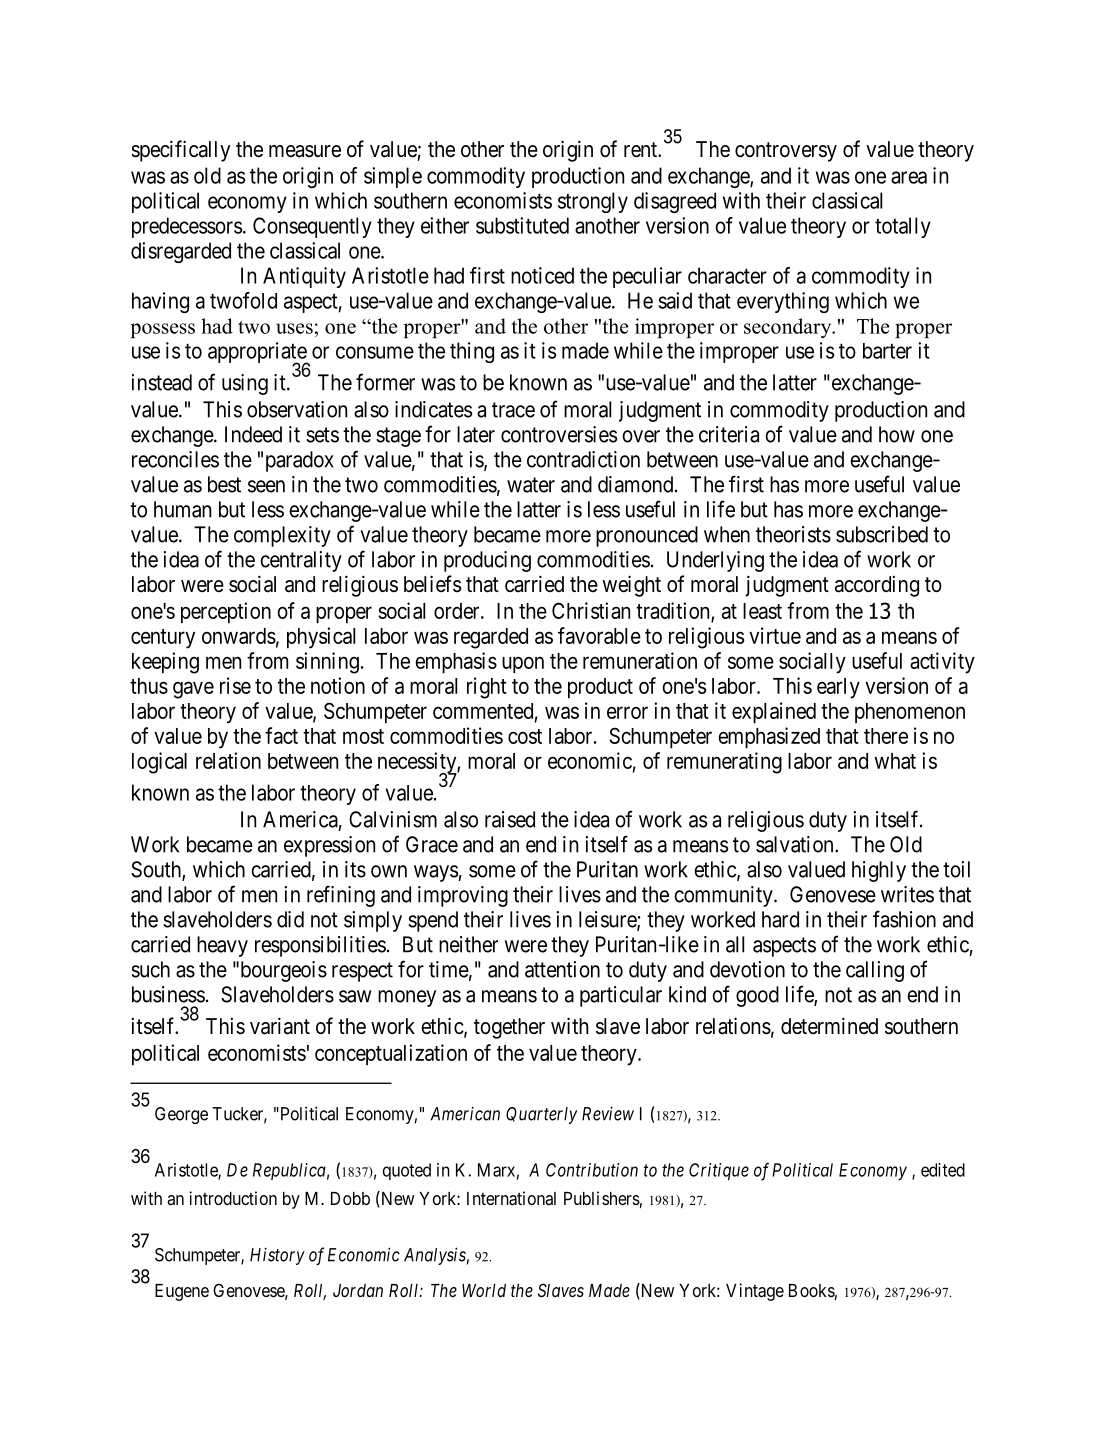 The width and height of the document is (1109, 1436). What do you see at coordinates (281, 735) in the document?
I see `fact` at bounding box center [281, 735].
